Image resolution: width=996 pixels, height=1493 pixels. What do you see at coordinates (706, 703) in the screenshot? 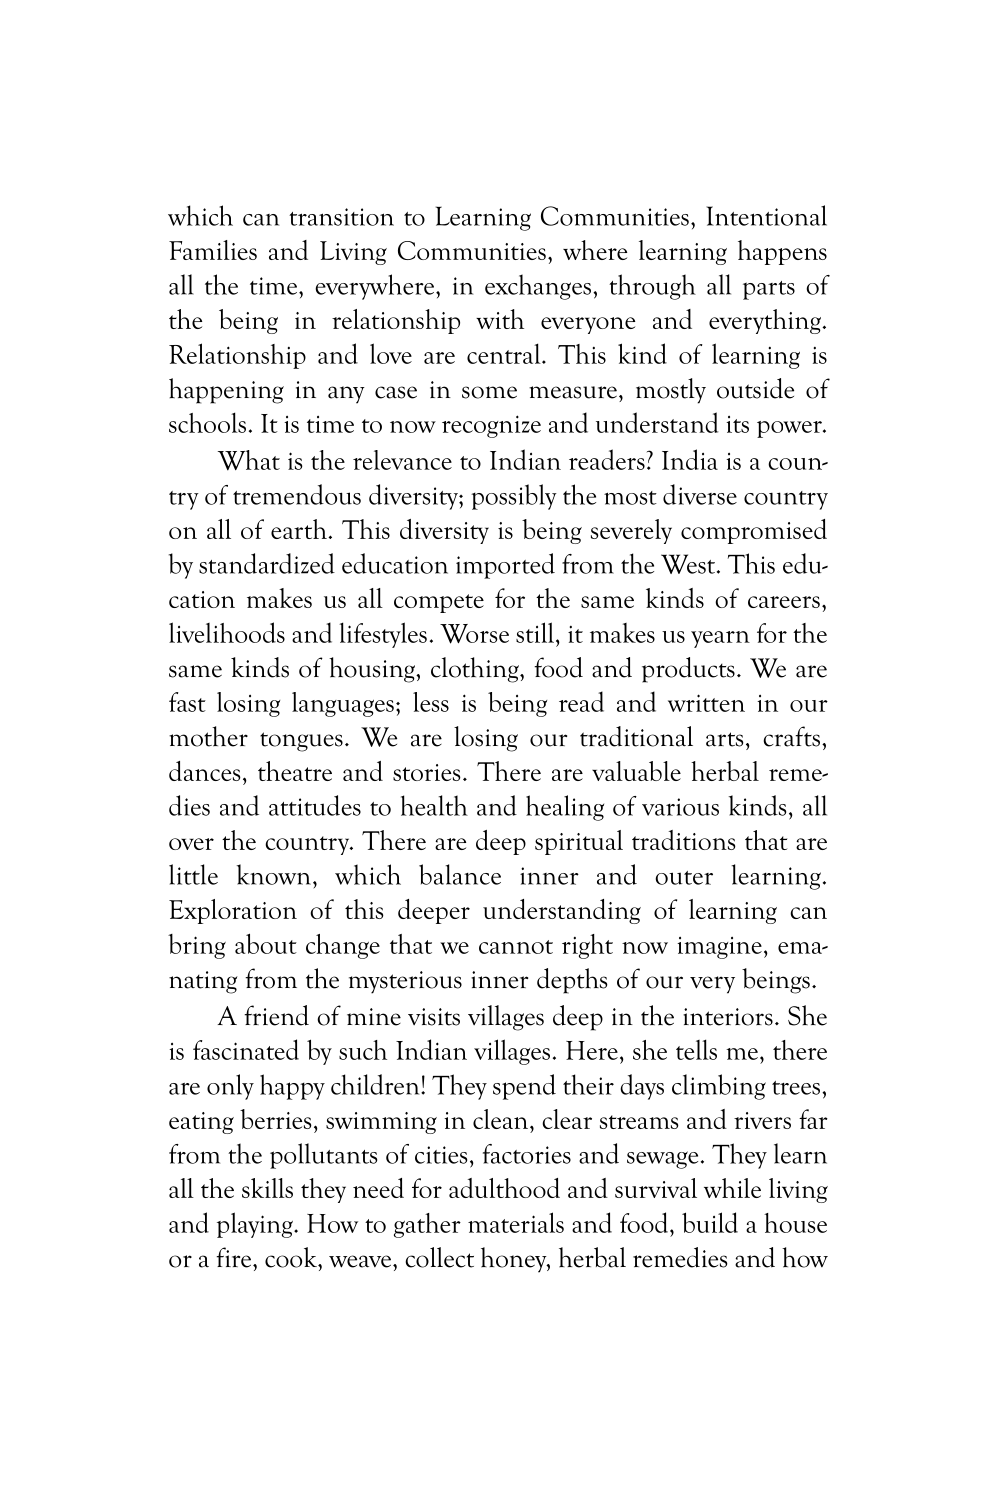
I see `written` at bounding box center [706, 703].
